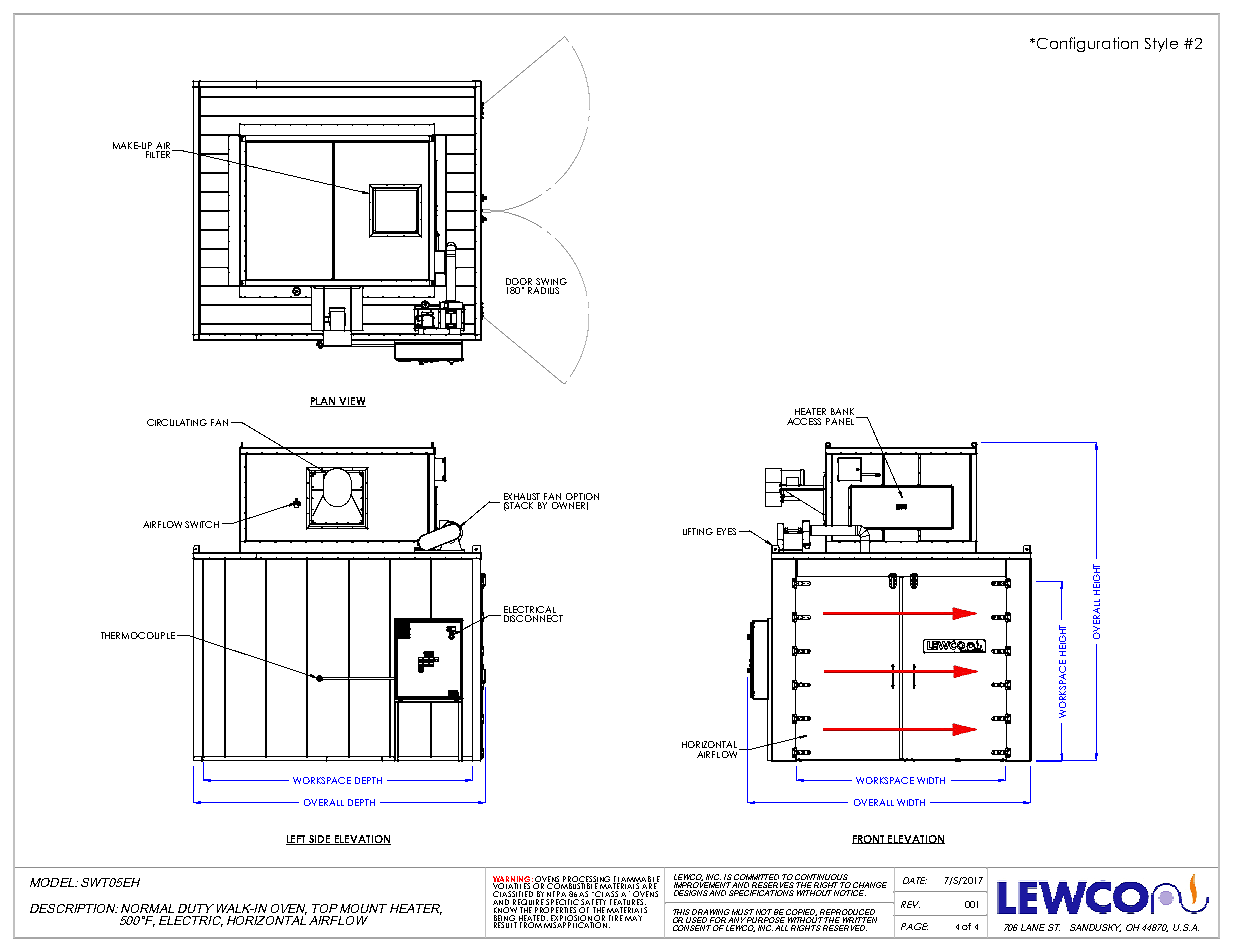 This document has height=952, width=1233. What do you see at coordinates (158, 154) in the document?
I see `FILTER` at bounding box center [158, 154].
